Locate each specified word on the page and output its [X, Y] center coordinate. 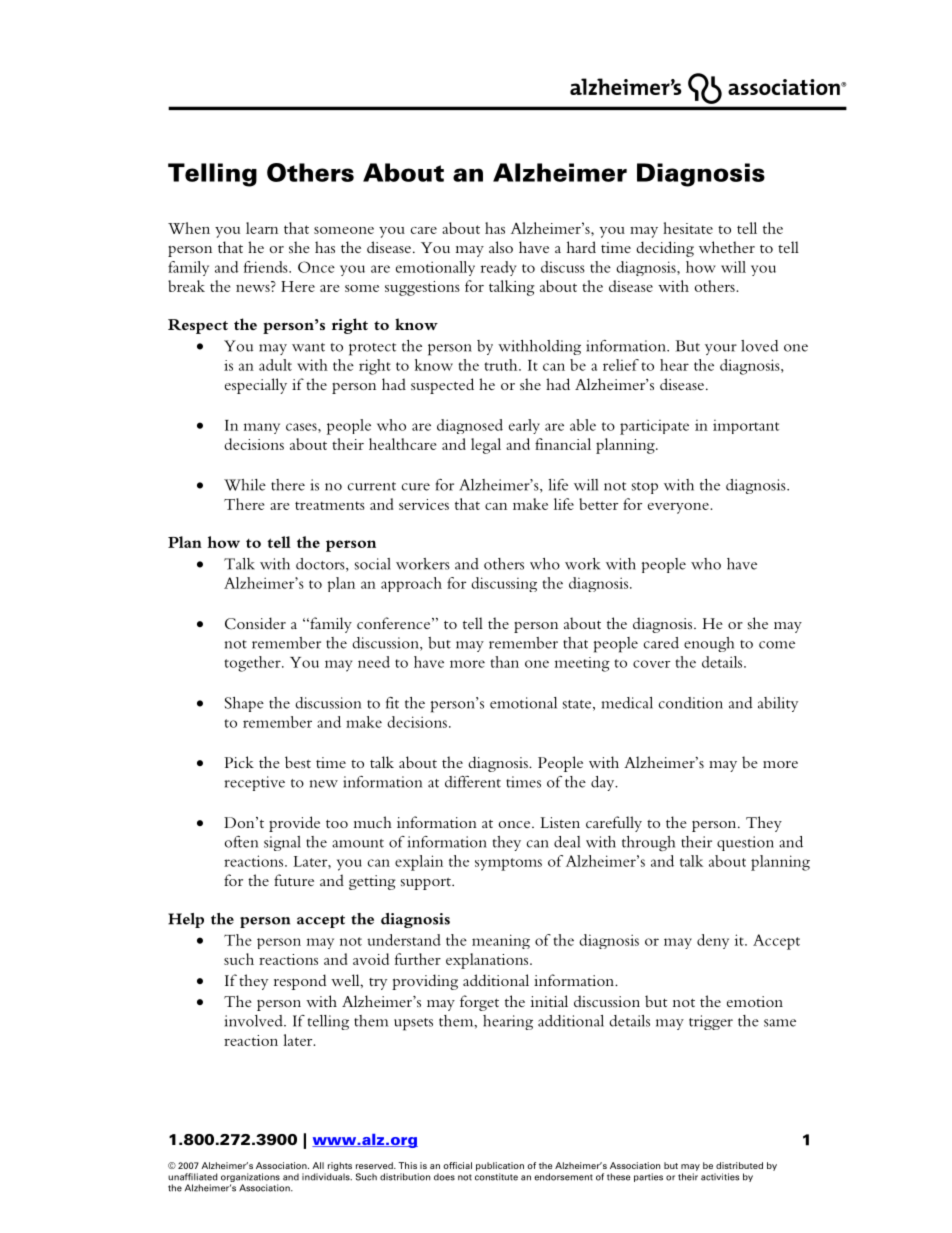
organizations [250, 1179]
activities [720, 1177]
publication [500, 1166]
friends [267, 267]
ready [498, 268]
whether [727, 247]
